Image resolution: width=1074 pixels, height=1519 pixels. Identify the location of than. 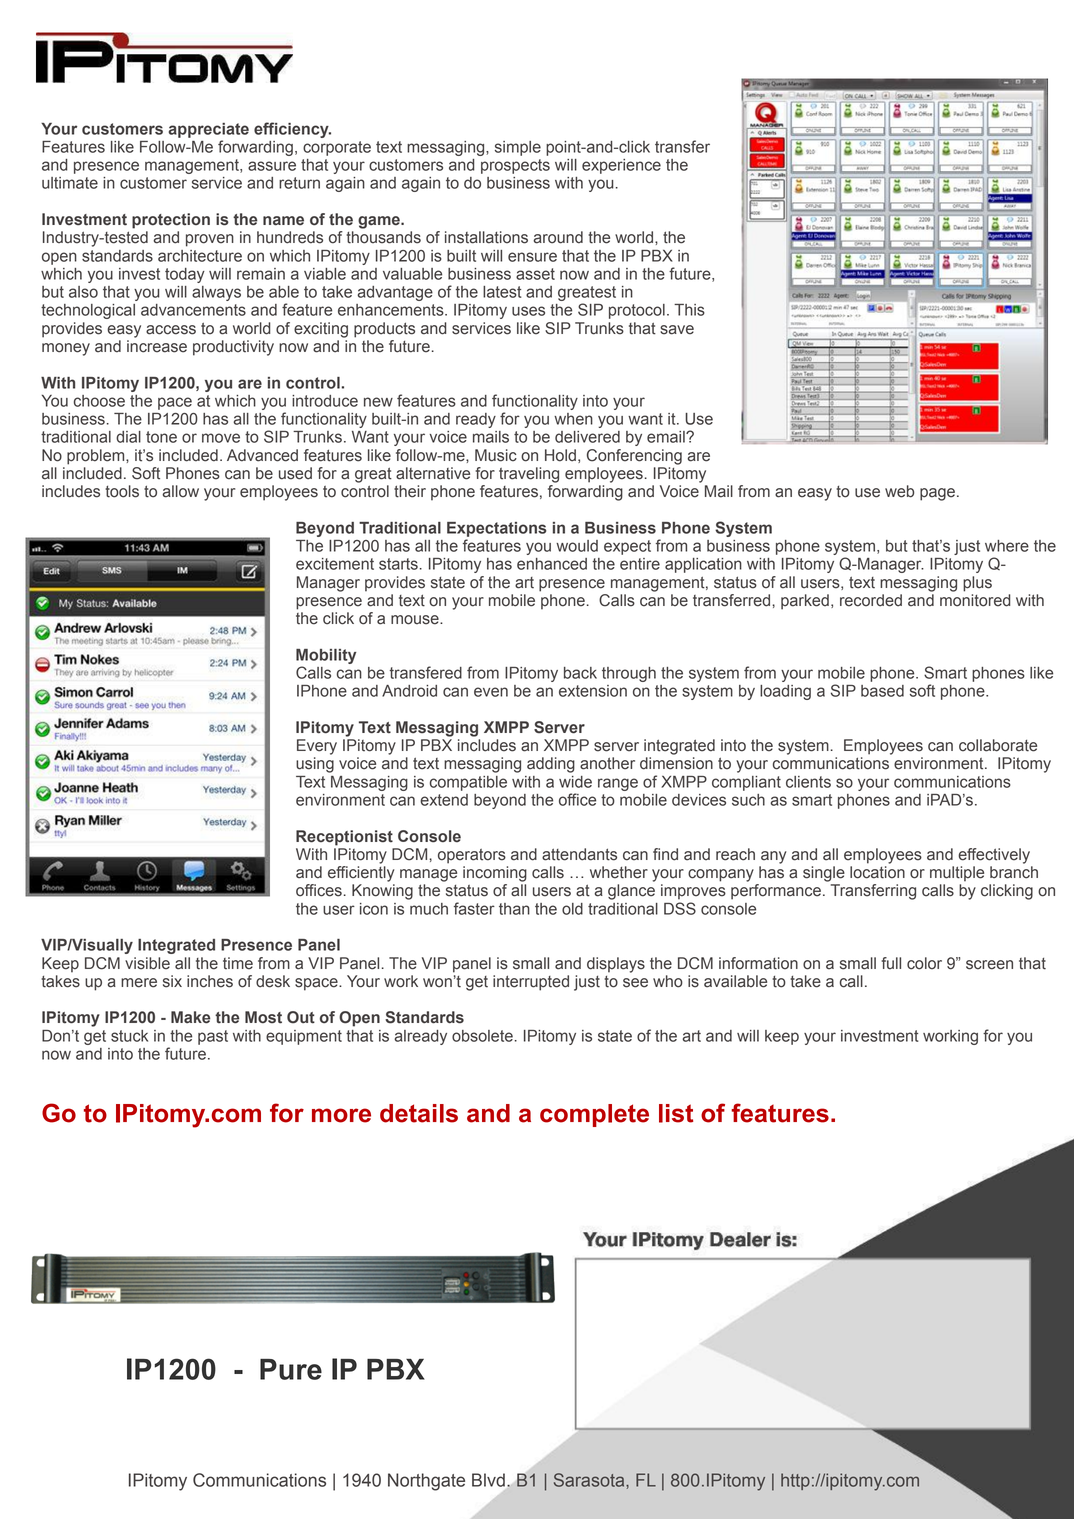
(514, 909).
